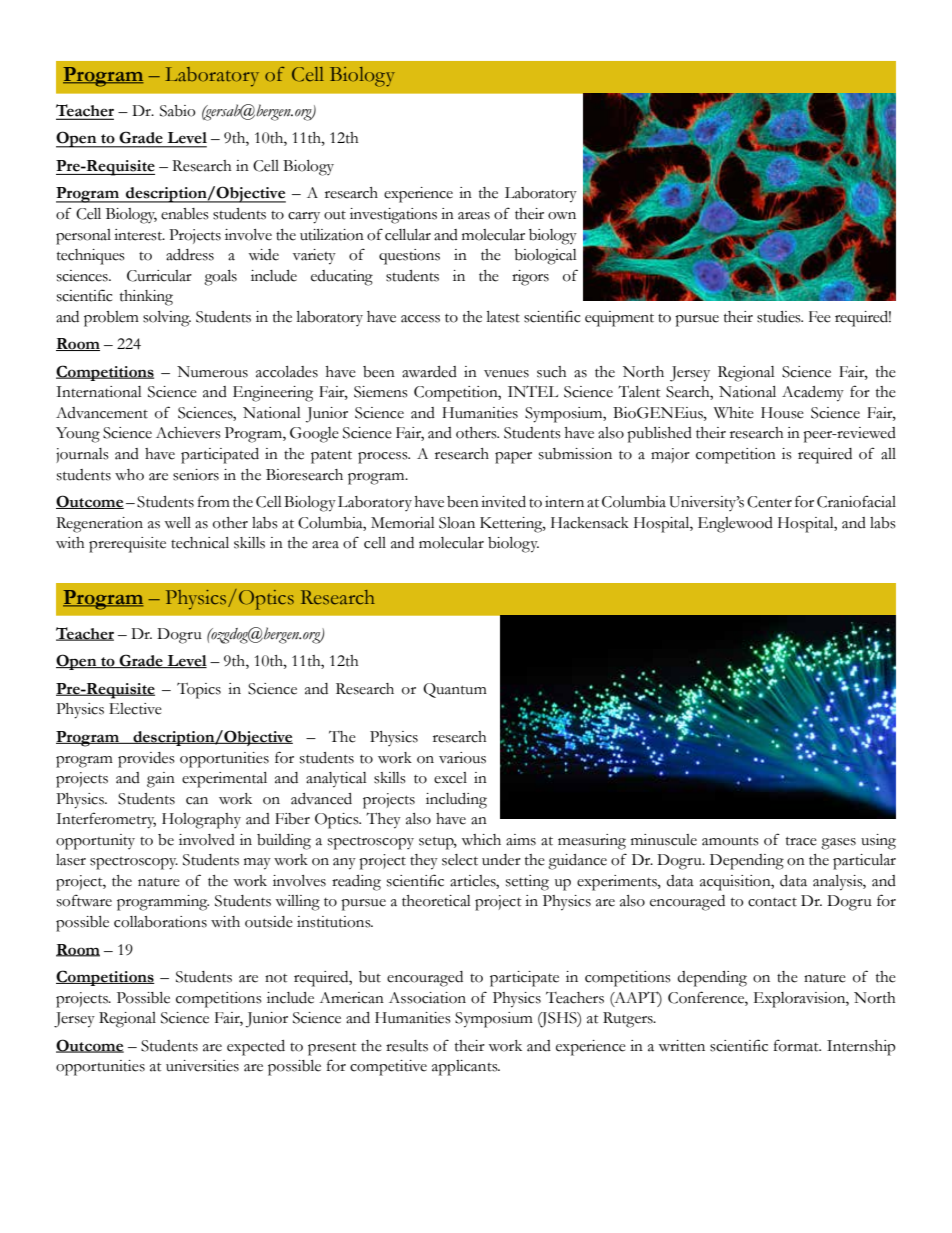  Describe the element at coordinates (188, 433) in the document. I see `Achievers` at that location.
